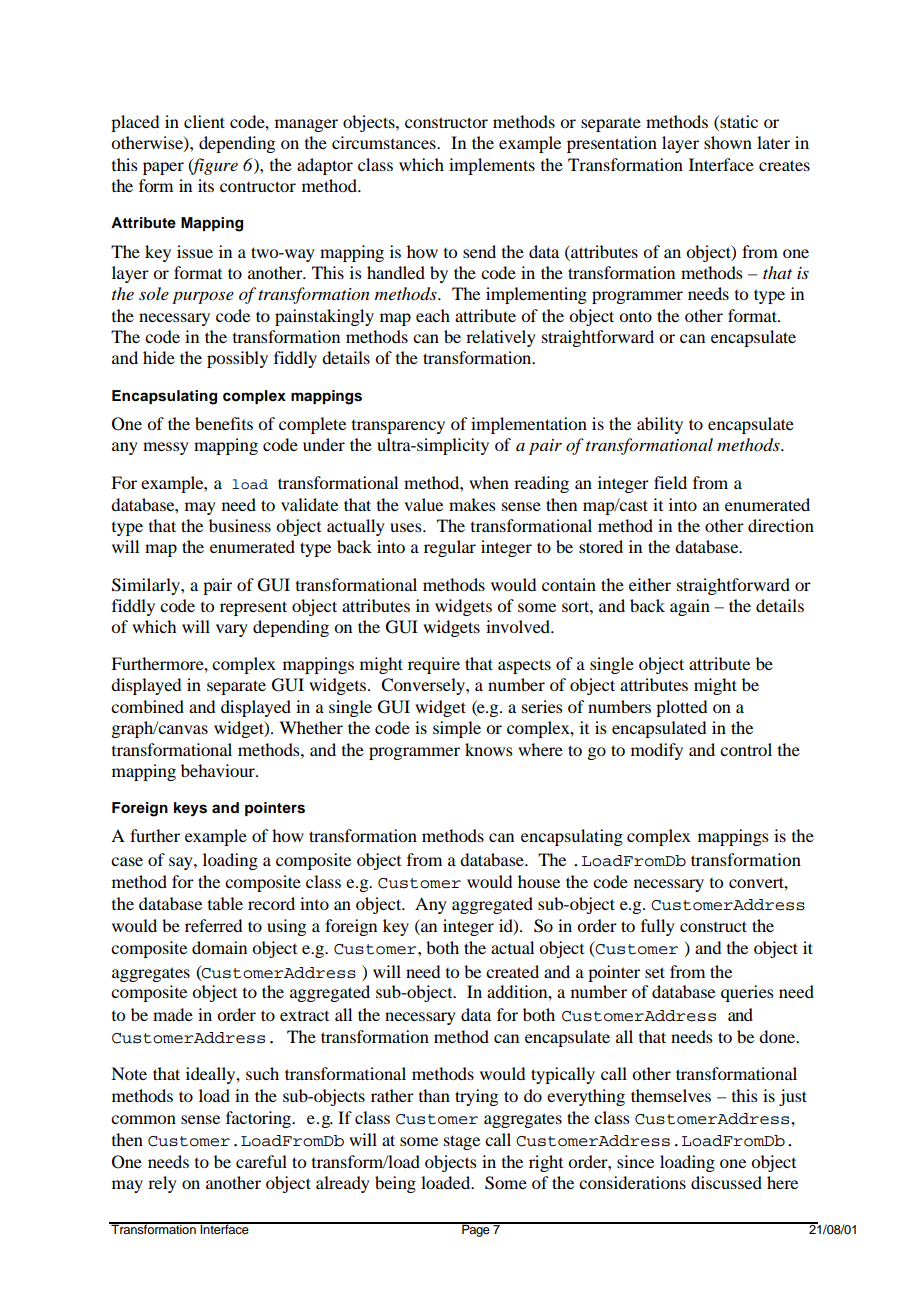 Image resolution: width=924 pixels, height=1307 pixels. Describe the element at coordinates (660, 425) in the screenshot. I see `ability` at that location.
